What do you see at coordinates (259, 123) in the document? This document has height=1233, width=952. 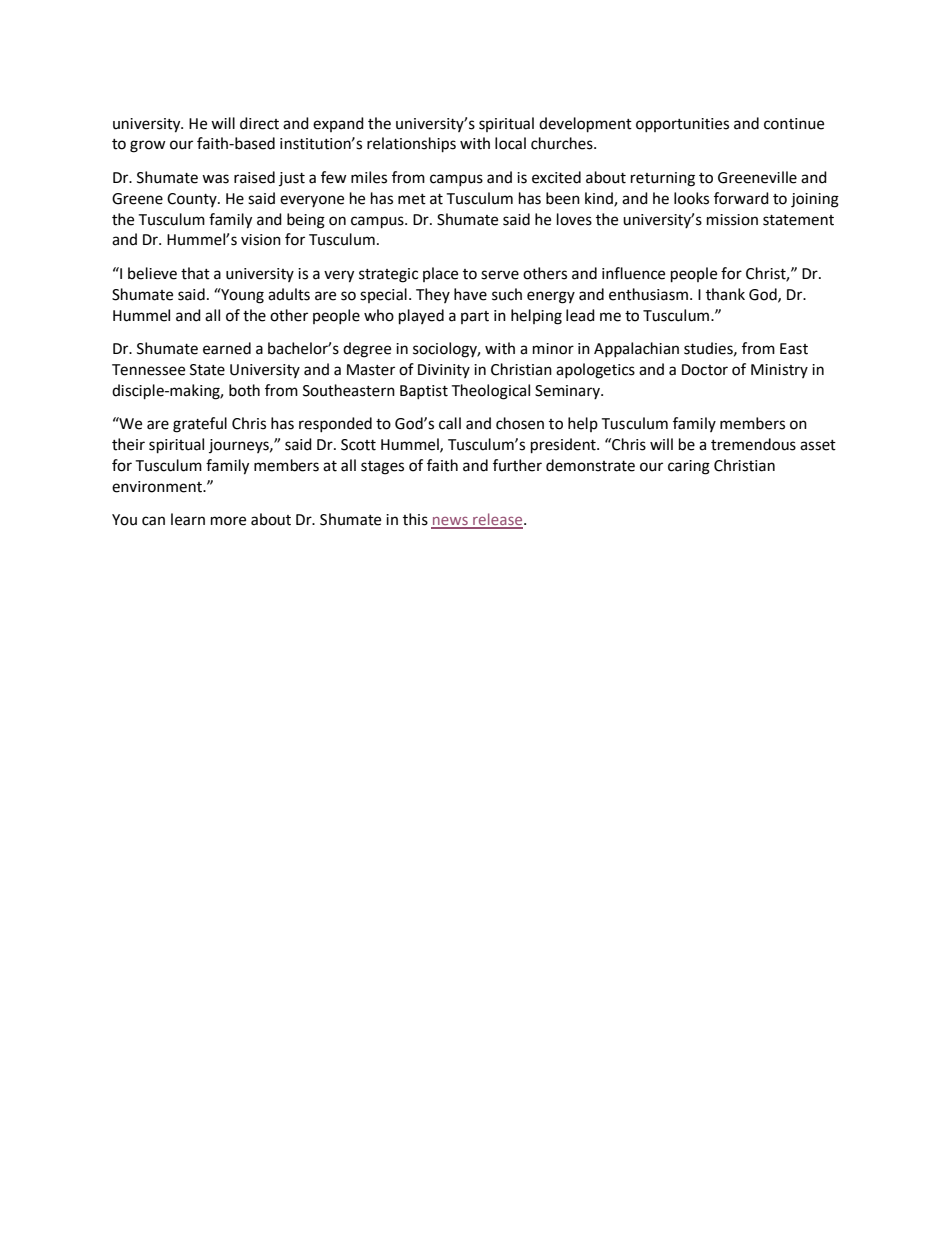 I see `direct` at bounding box center [259, 123].
